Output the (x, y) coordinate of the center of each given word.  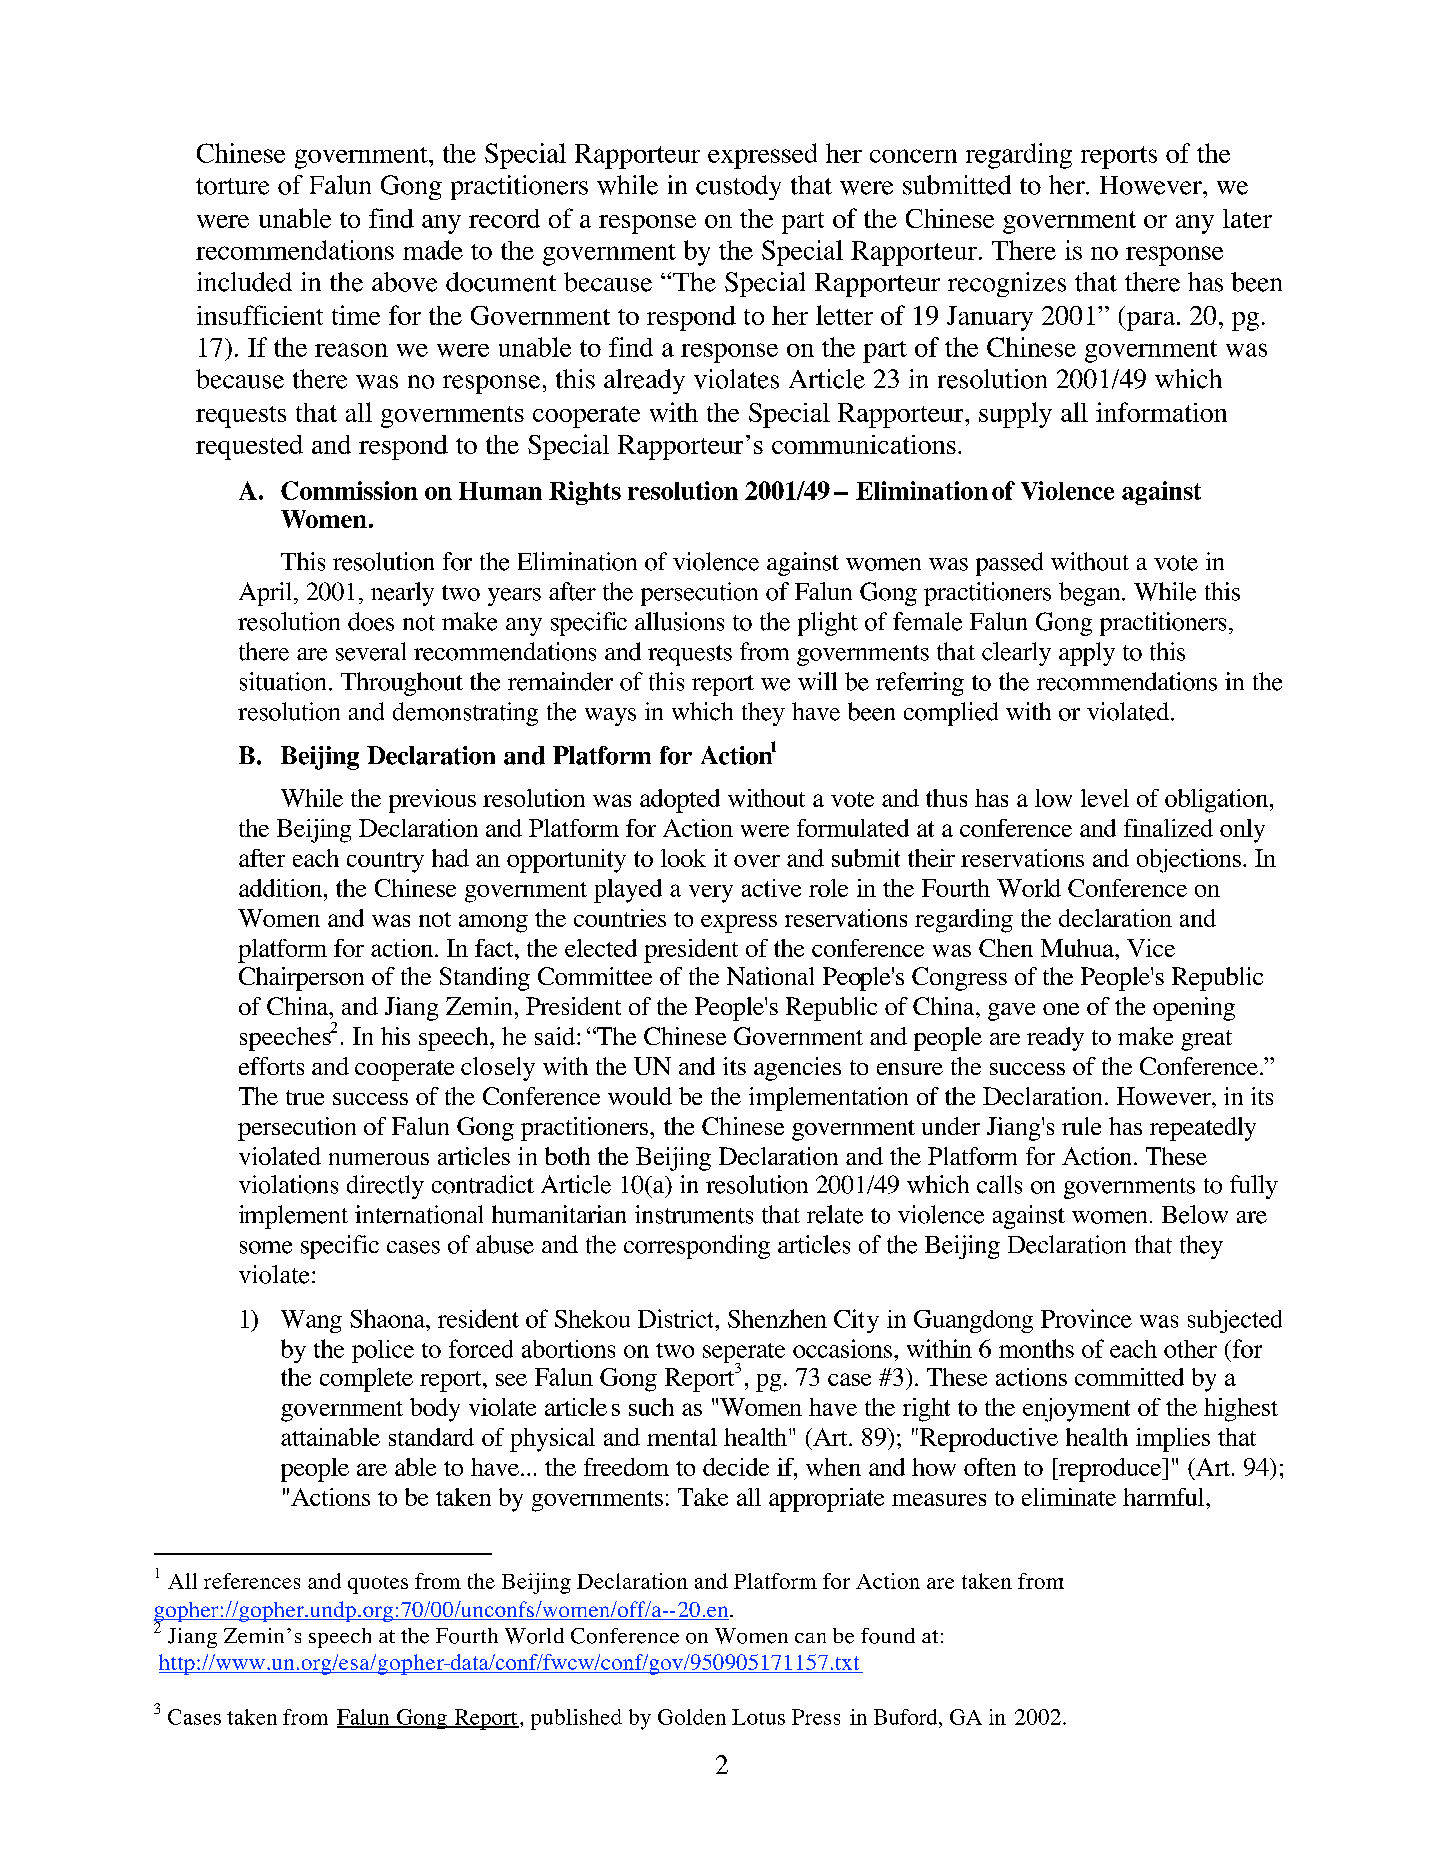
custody (738, 187)
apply (1087, 654)
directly (385, 1187)
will (817, 681)
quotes (378, 1585)
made (433, 250)
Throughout (402, 684)
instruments (694, 1214)
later (1247, 218)
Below (1195, 1214)
